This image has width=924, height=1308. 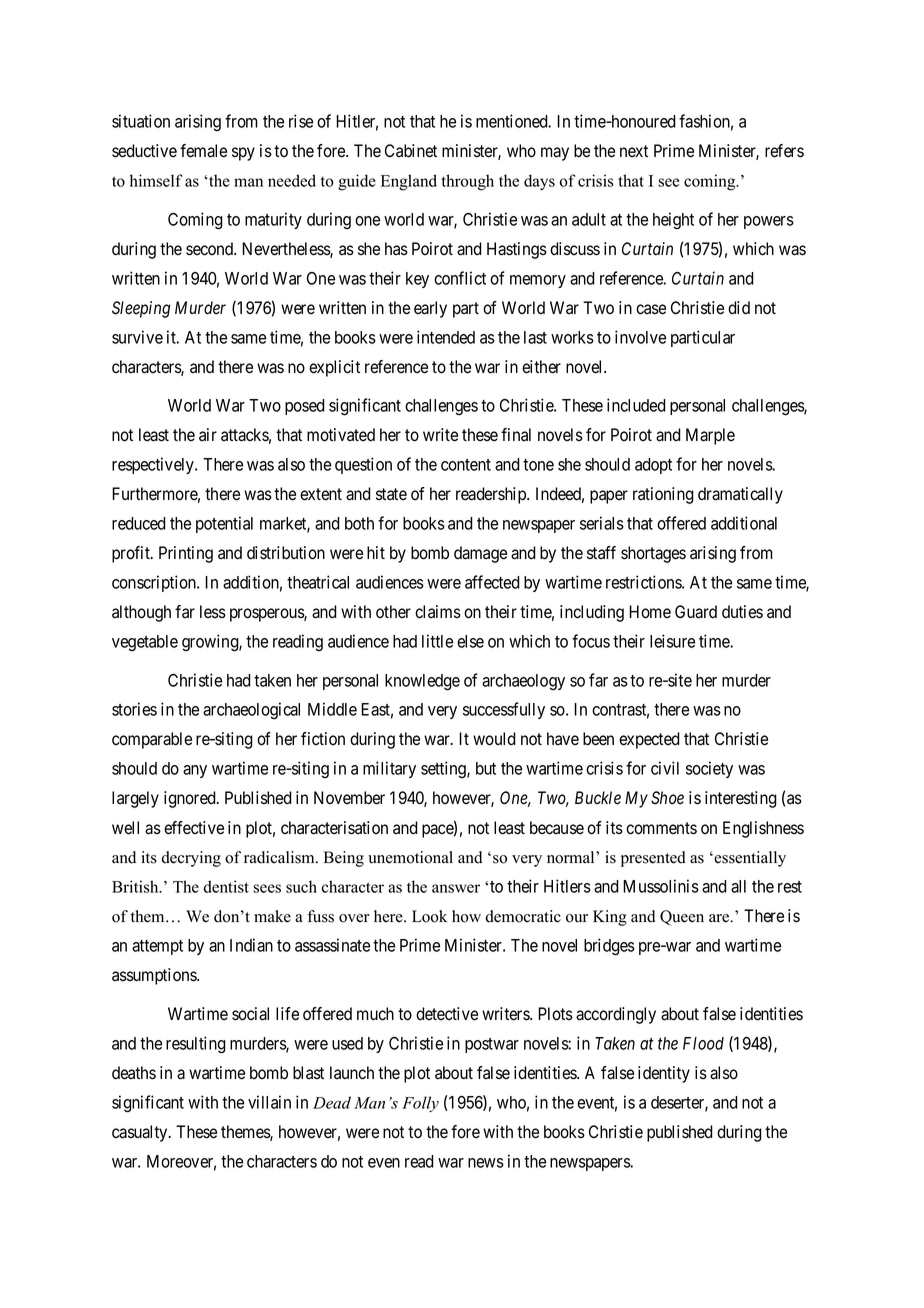 I want to click on any, so click(x=195, y=771).
